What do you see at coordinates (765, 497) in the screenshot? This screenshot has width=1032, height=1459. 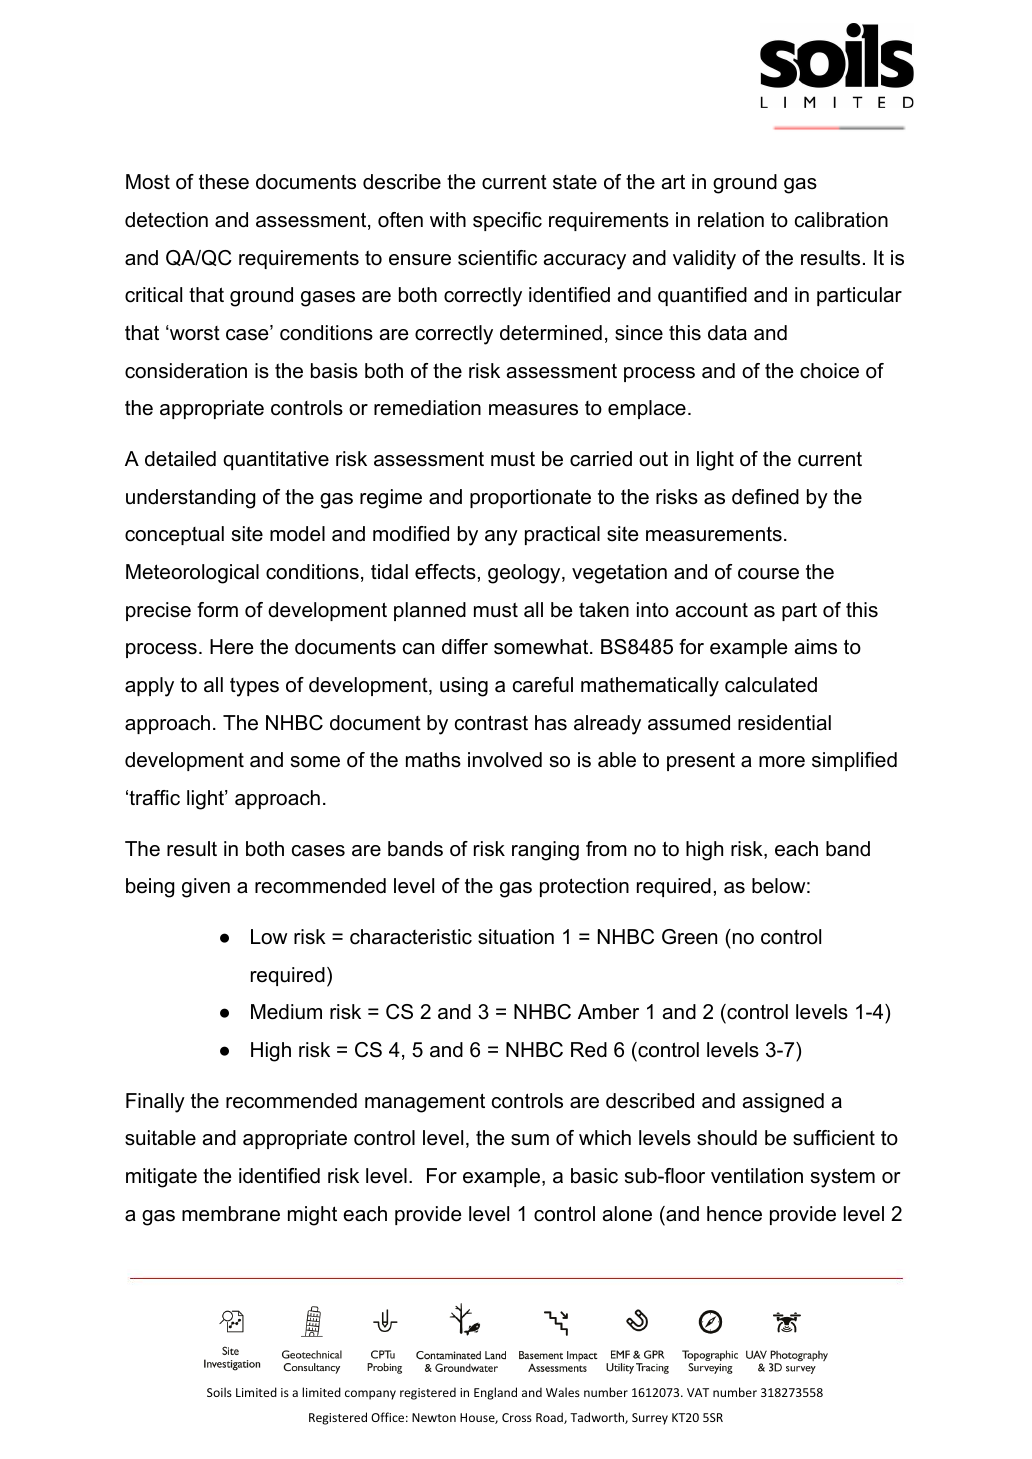 I see `defined` at bounding box center [765, 497].
